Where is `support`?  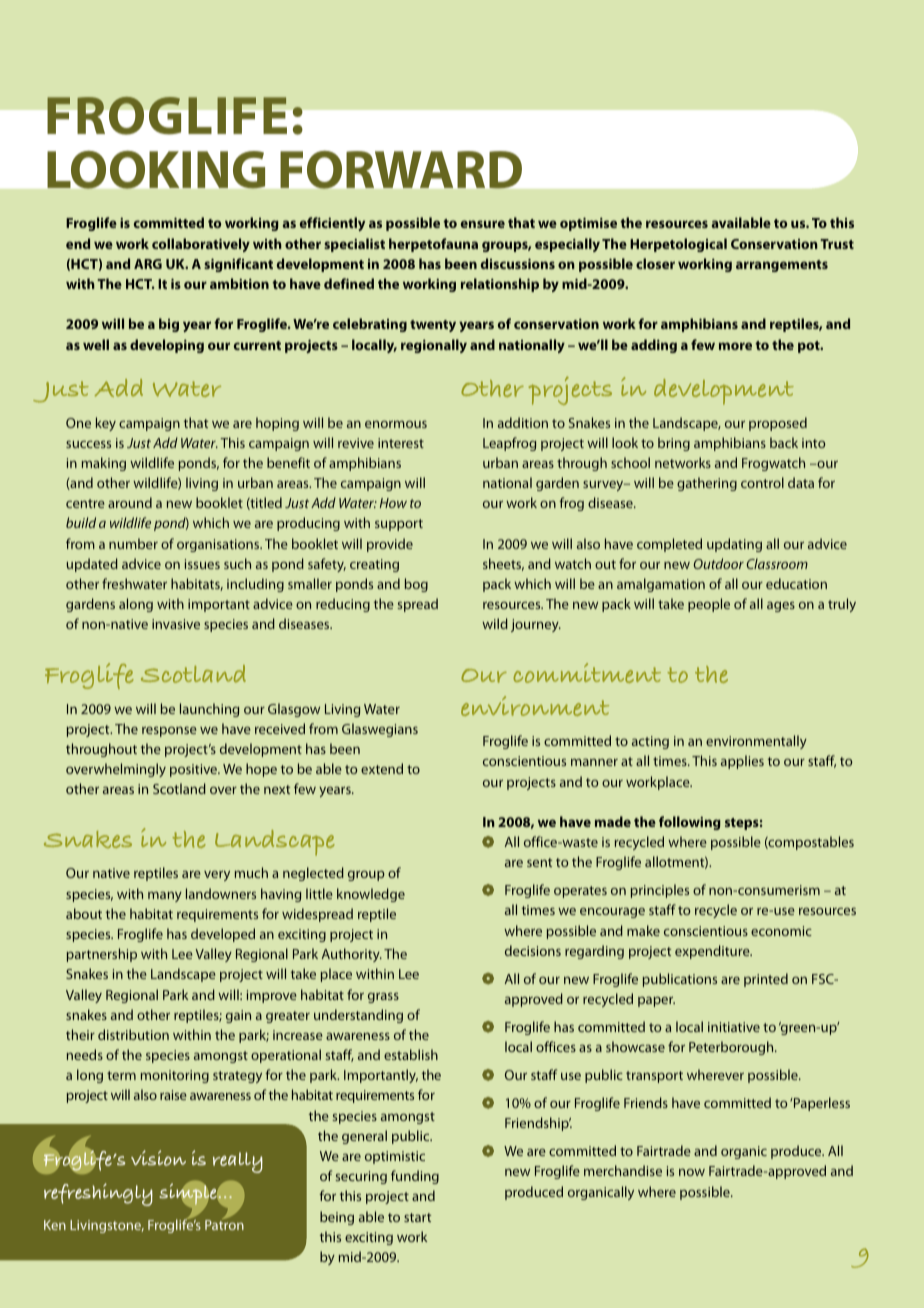 support is located at coordinates (399, 525).
